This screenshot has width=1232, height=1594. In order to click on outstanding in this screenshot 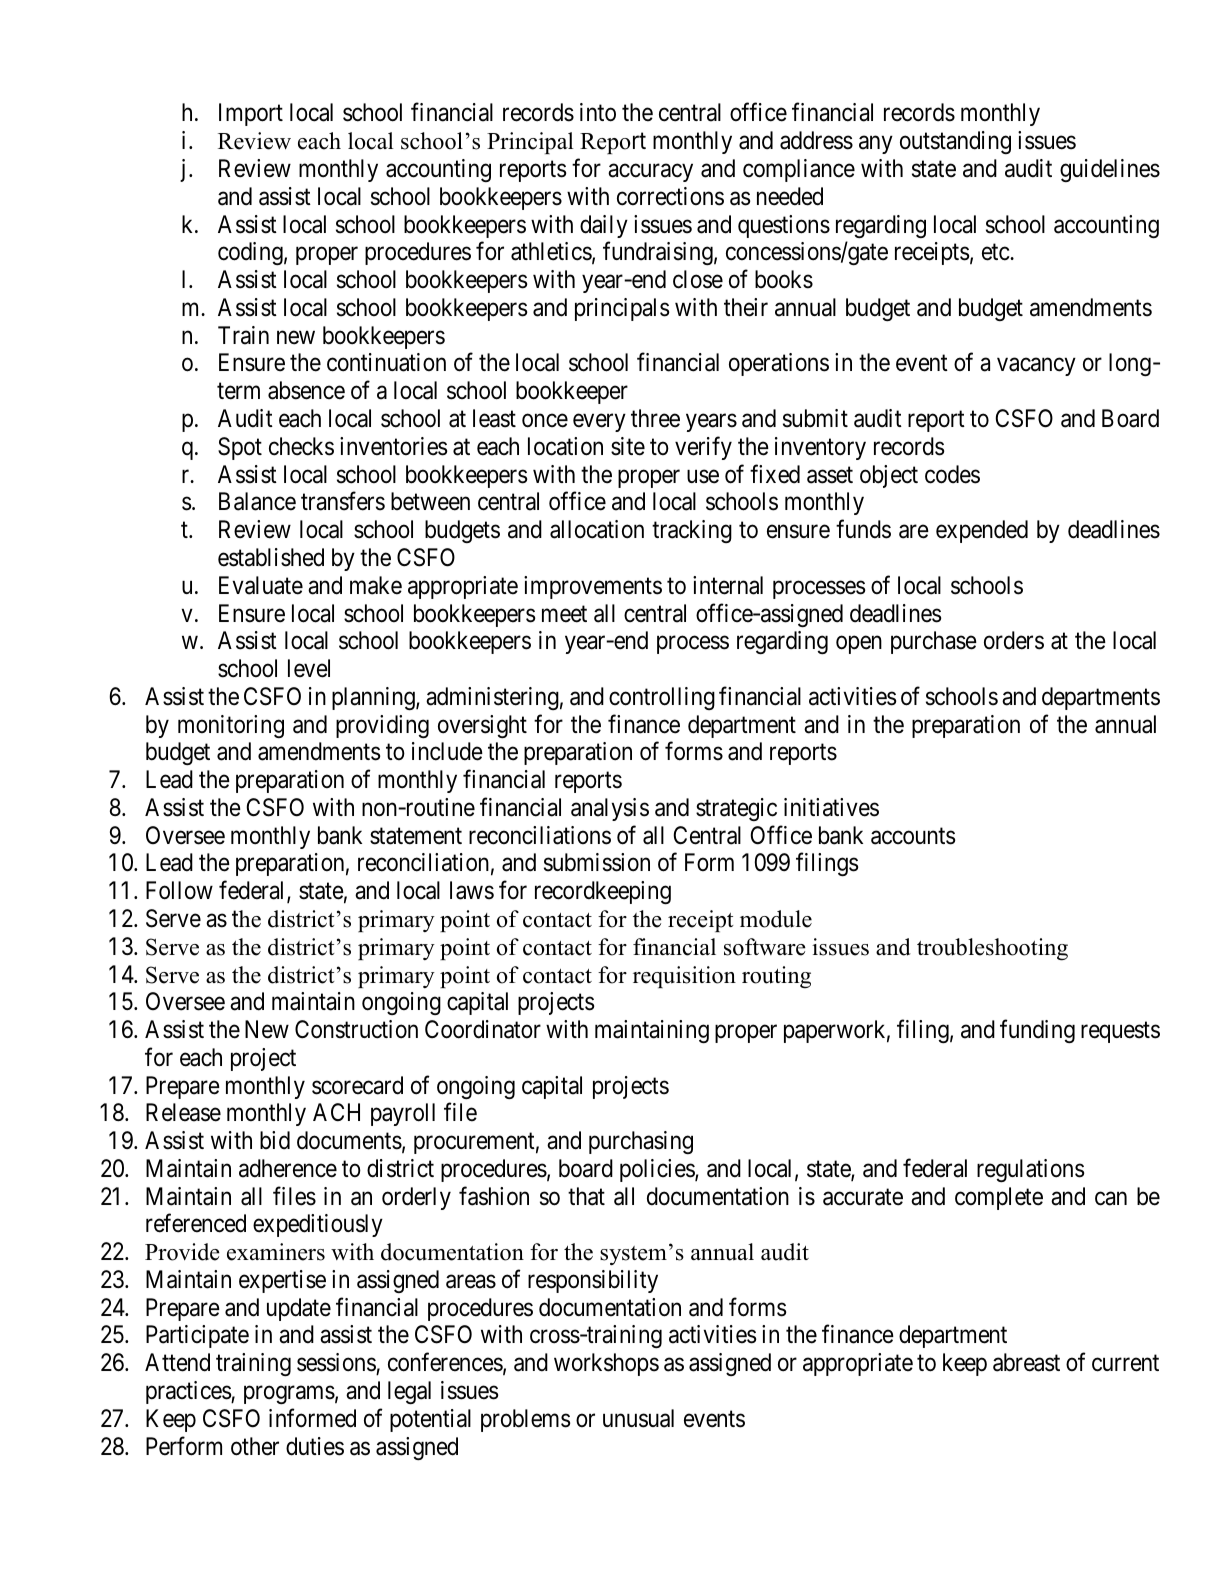, I will do `click(955, 142)`.
